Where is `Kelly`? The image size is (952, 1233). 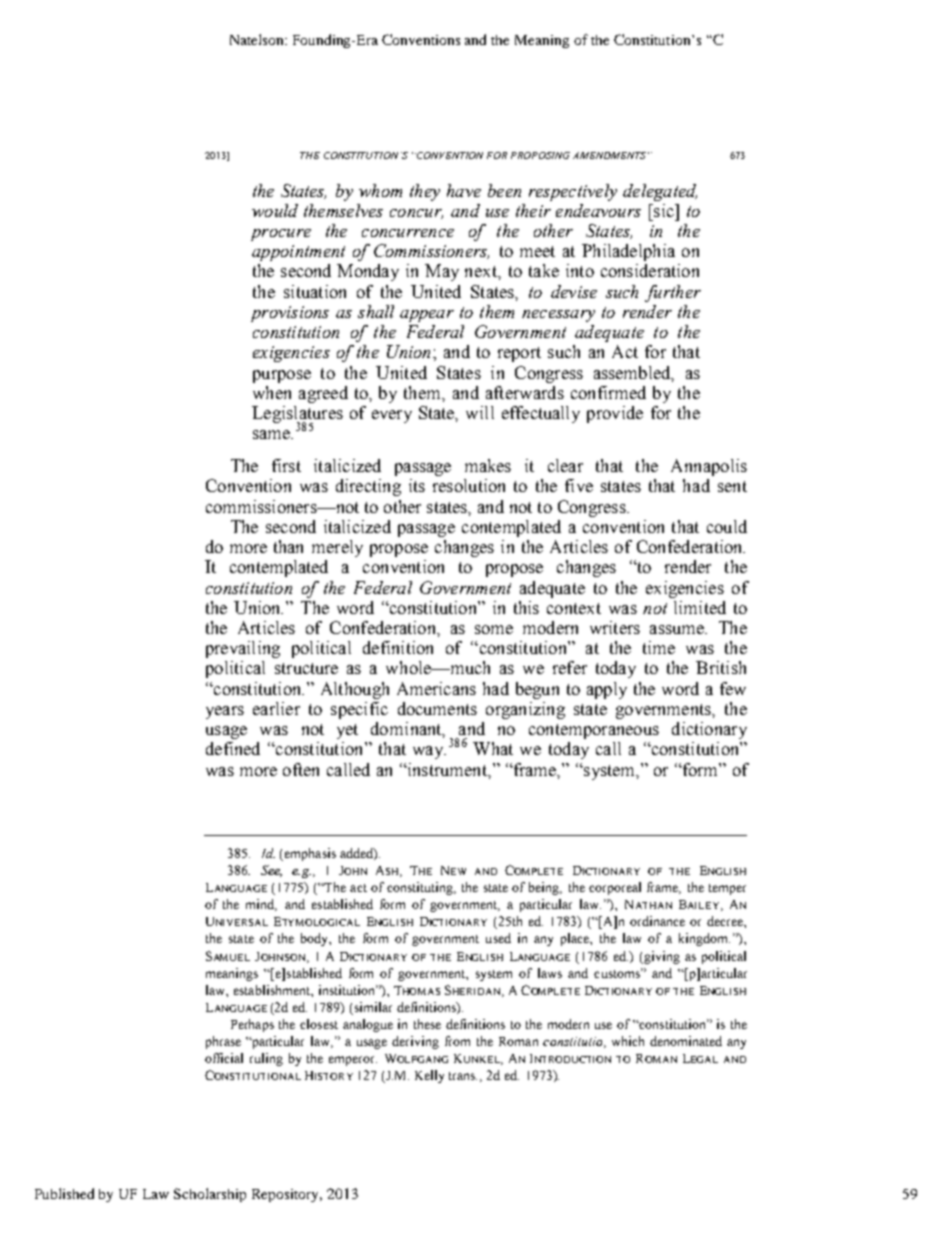
Kelly is located at coordinates (429, 1076).
